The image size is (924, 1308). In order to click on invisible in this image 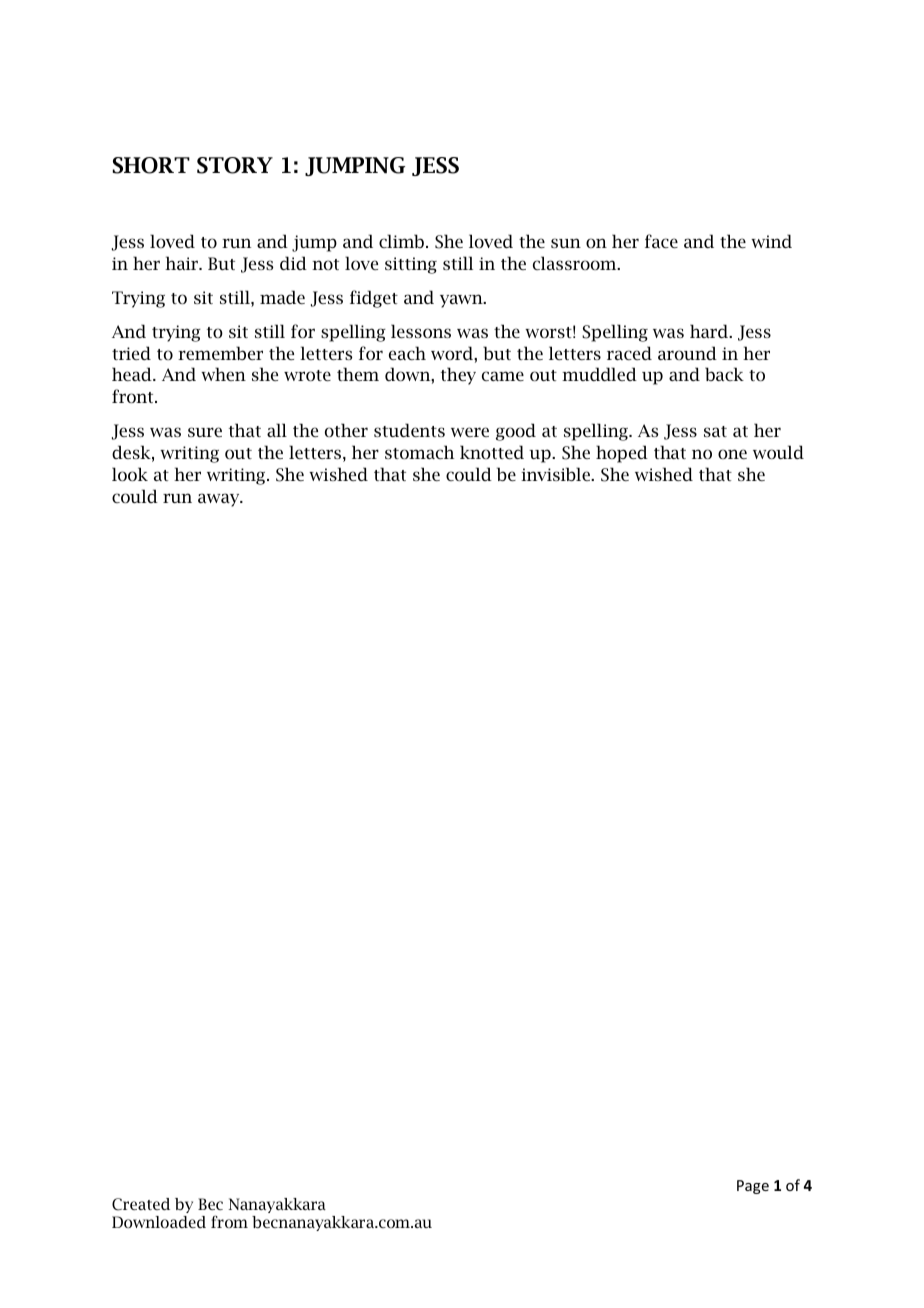, I will do `click(556, 474)`.
